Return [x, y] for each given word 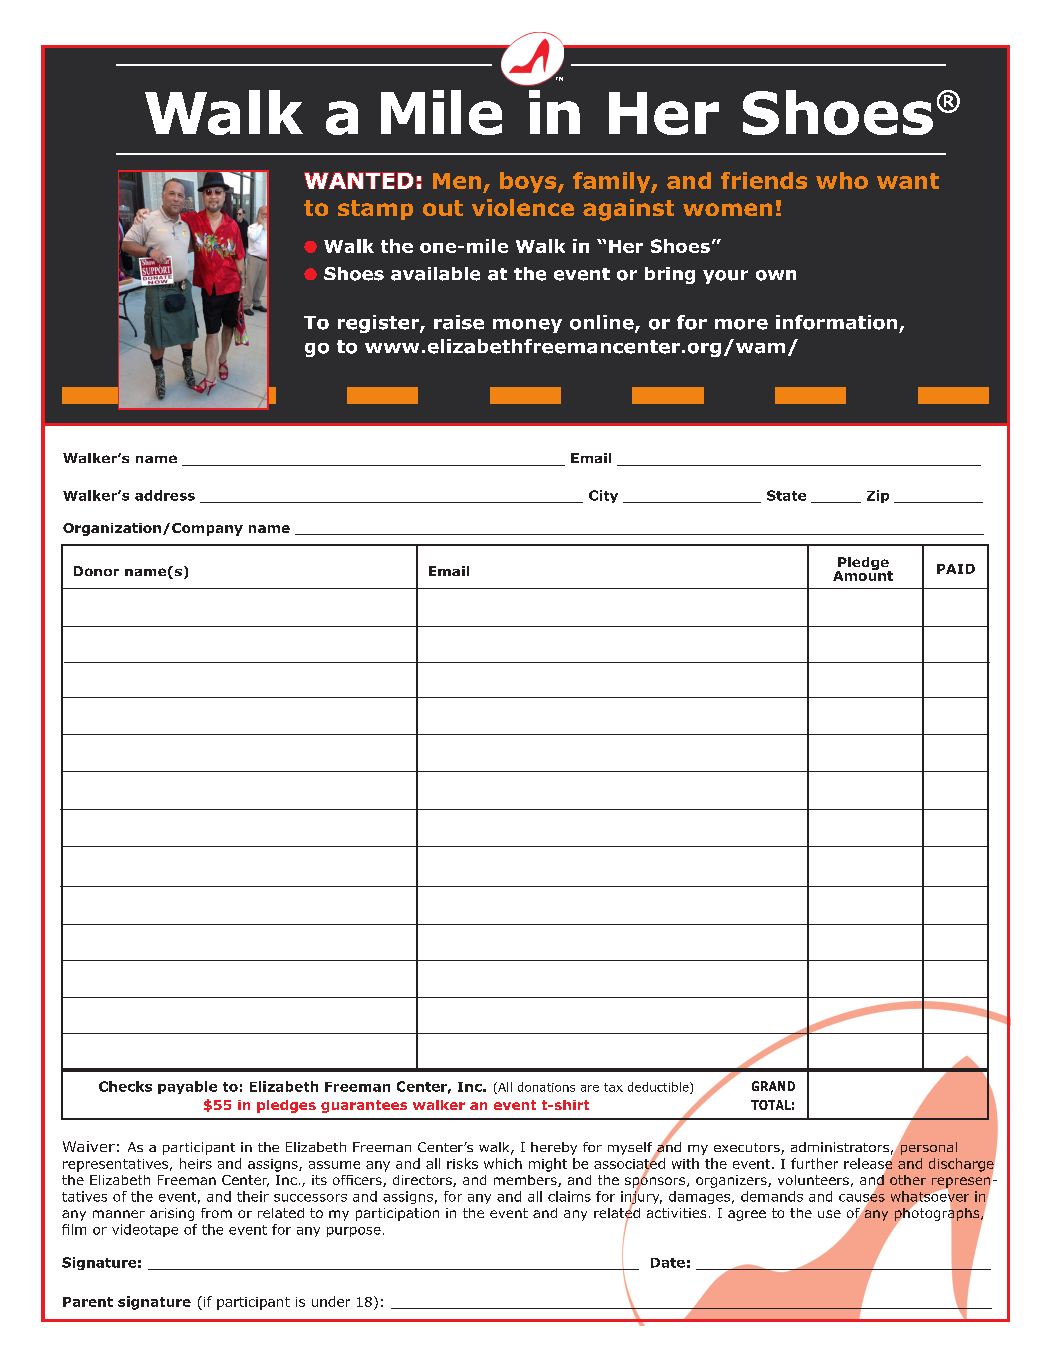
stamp [375, 210]
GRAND [773, 1086]
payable [187, 1087]
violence [523, 207]
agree [747, 1215]
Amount [863, 574]
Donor [96, 571]
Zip [878, 496]
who [842, 180]
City [603, 496]
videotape [145, 1230]
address [165, 495]
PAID [956, 569]
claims [569, 1196]
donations [546, 1087]
